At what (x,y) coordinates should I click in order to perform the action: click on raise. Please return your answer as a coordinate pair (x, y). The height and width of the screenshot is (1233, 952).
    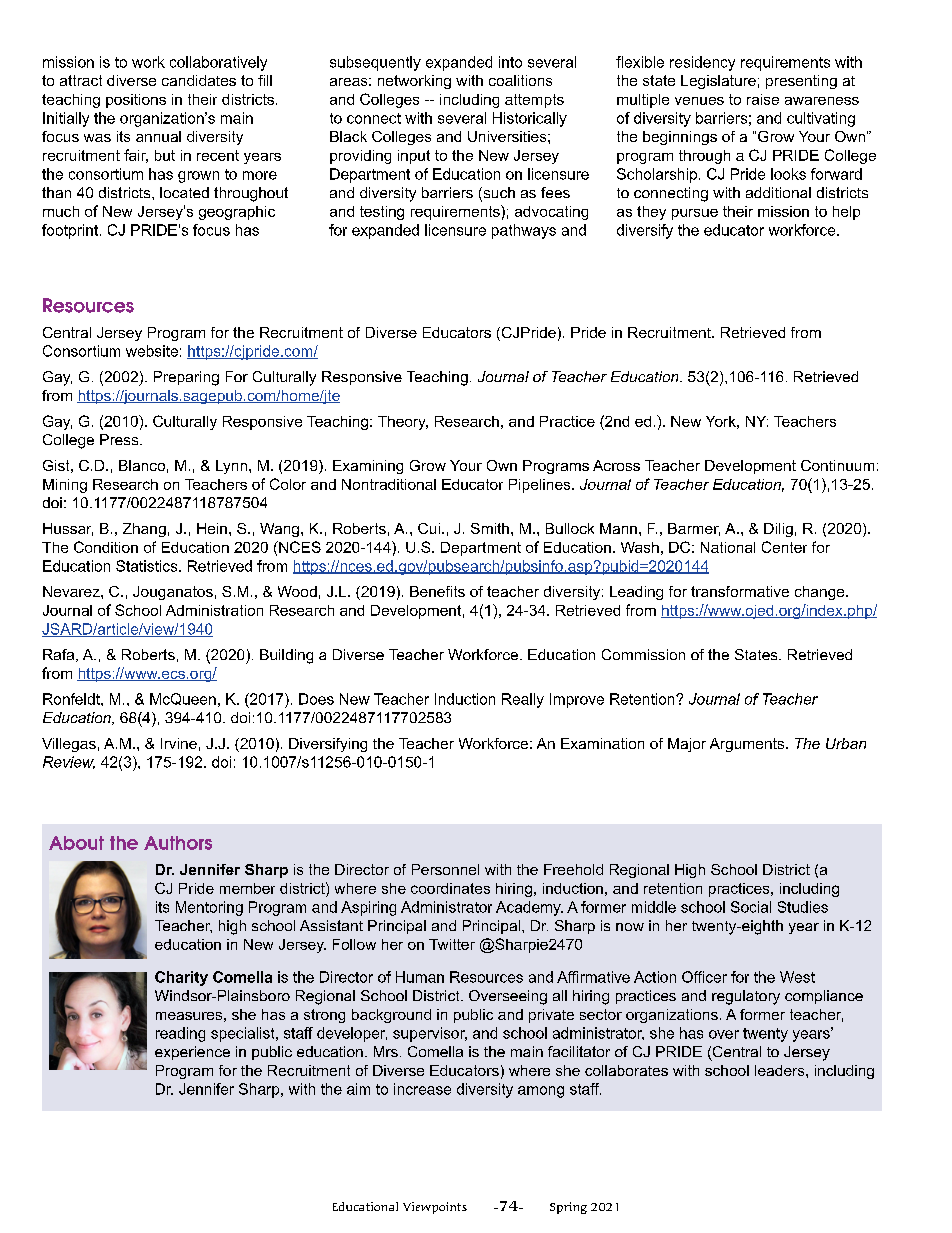
    Looking at the image, I should click on (763, 99).
